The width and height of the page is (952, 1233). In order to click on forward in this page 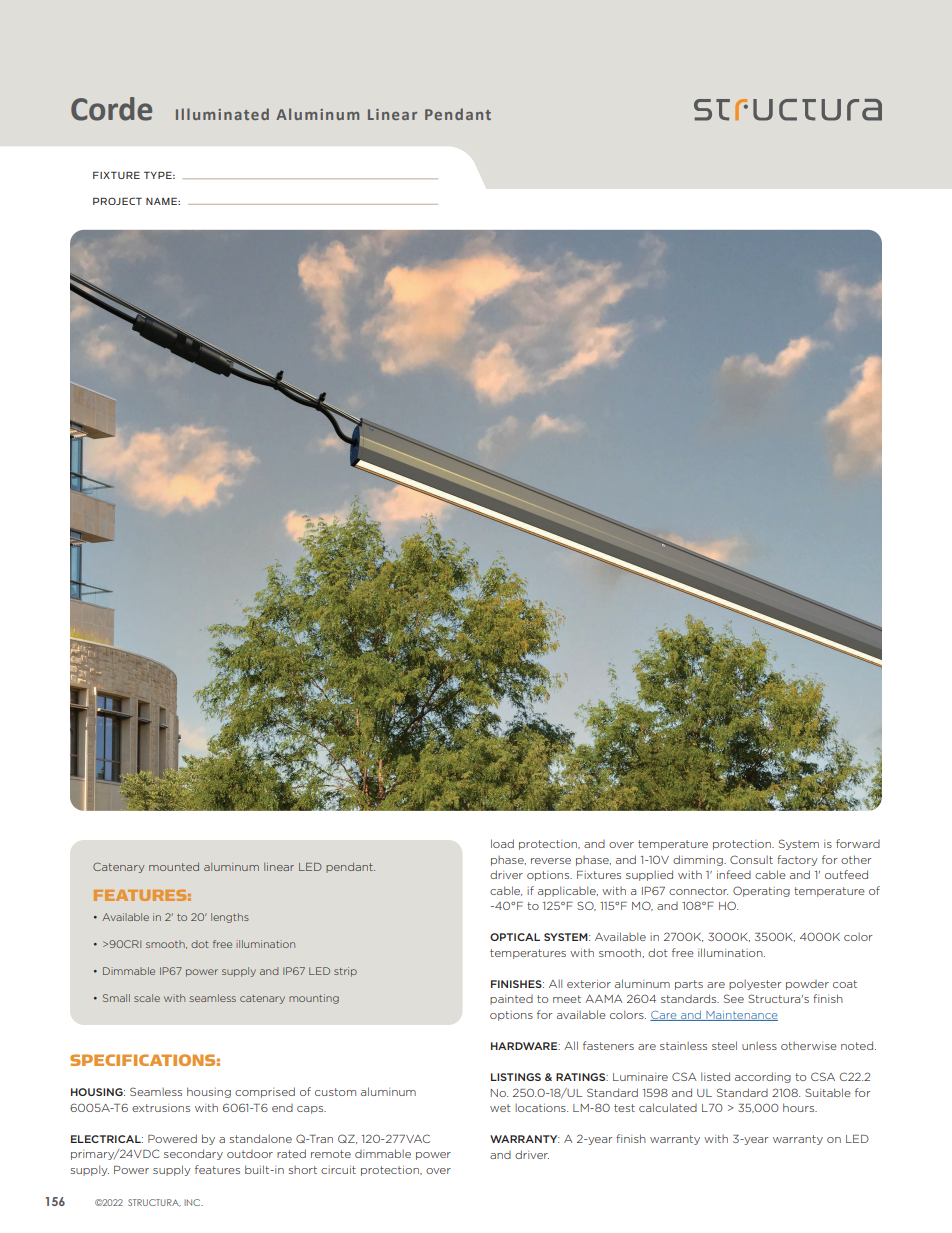, I will do `click(858, 843)`.
